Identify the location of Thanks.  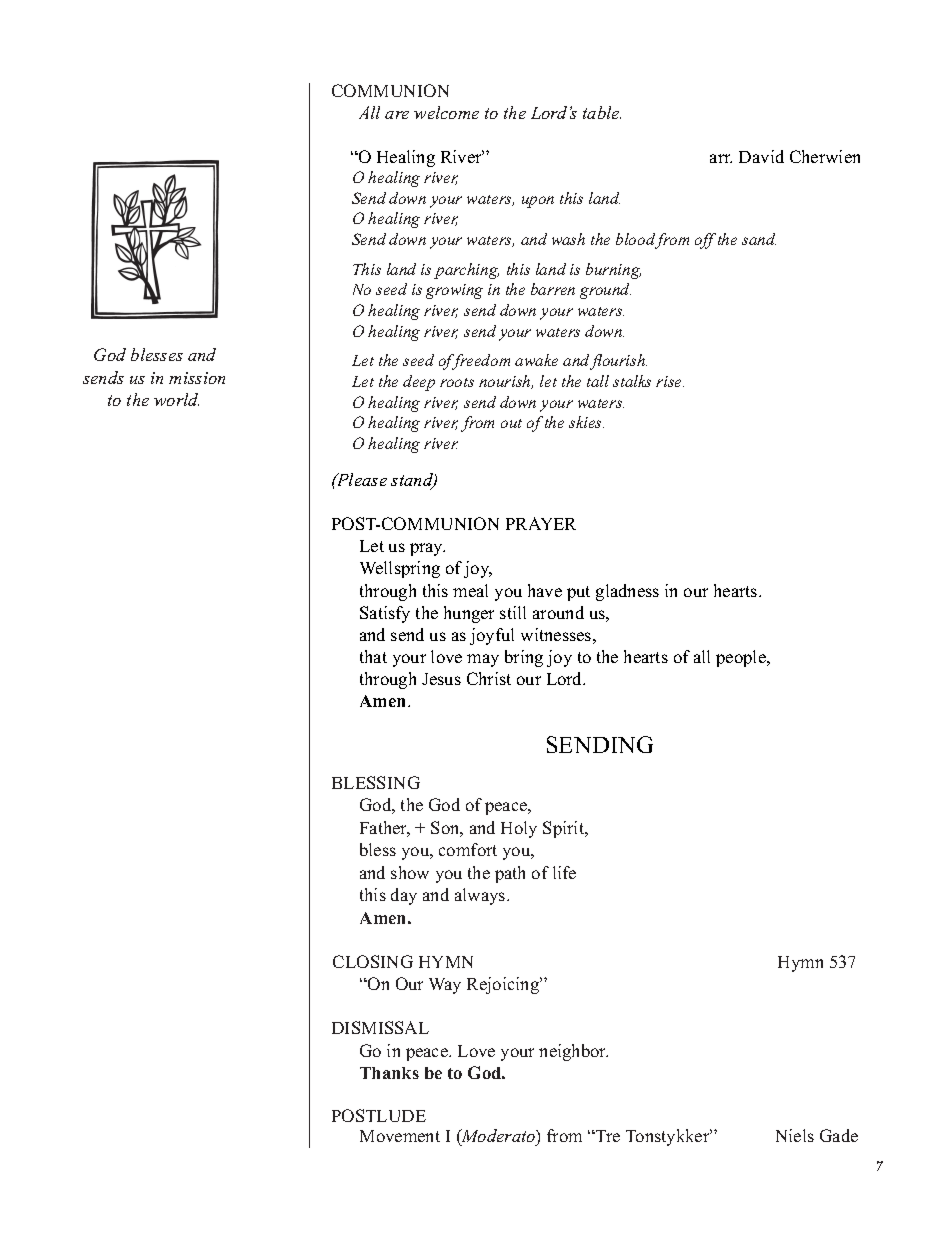
(389, 1073).
